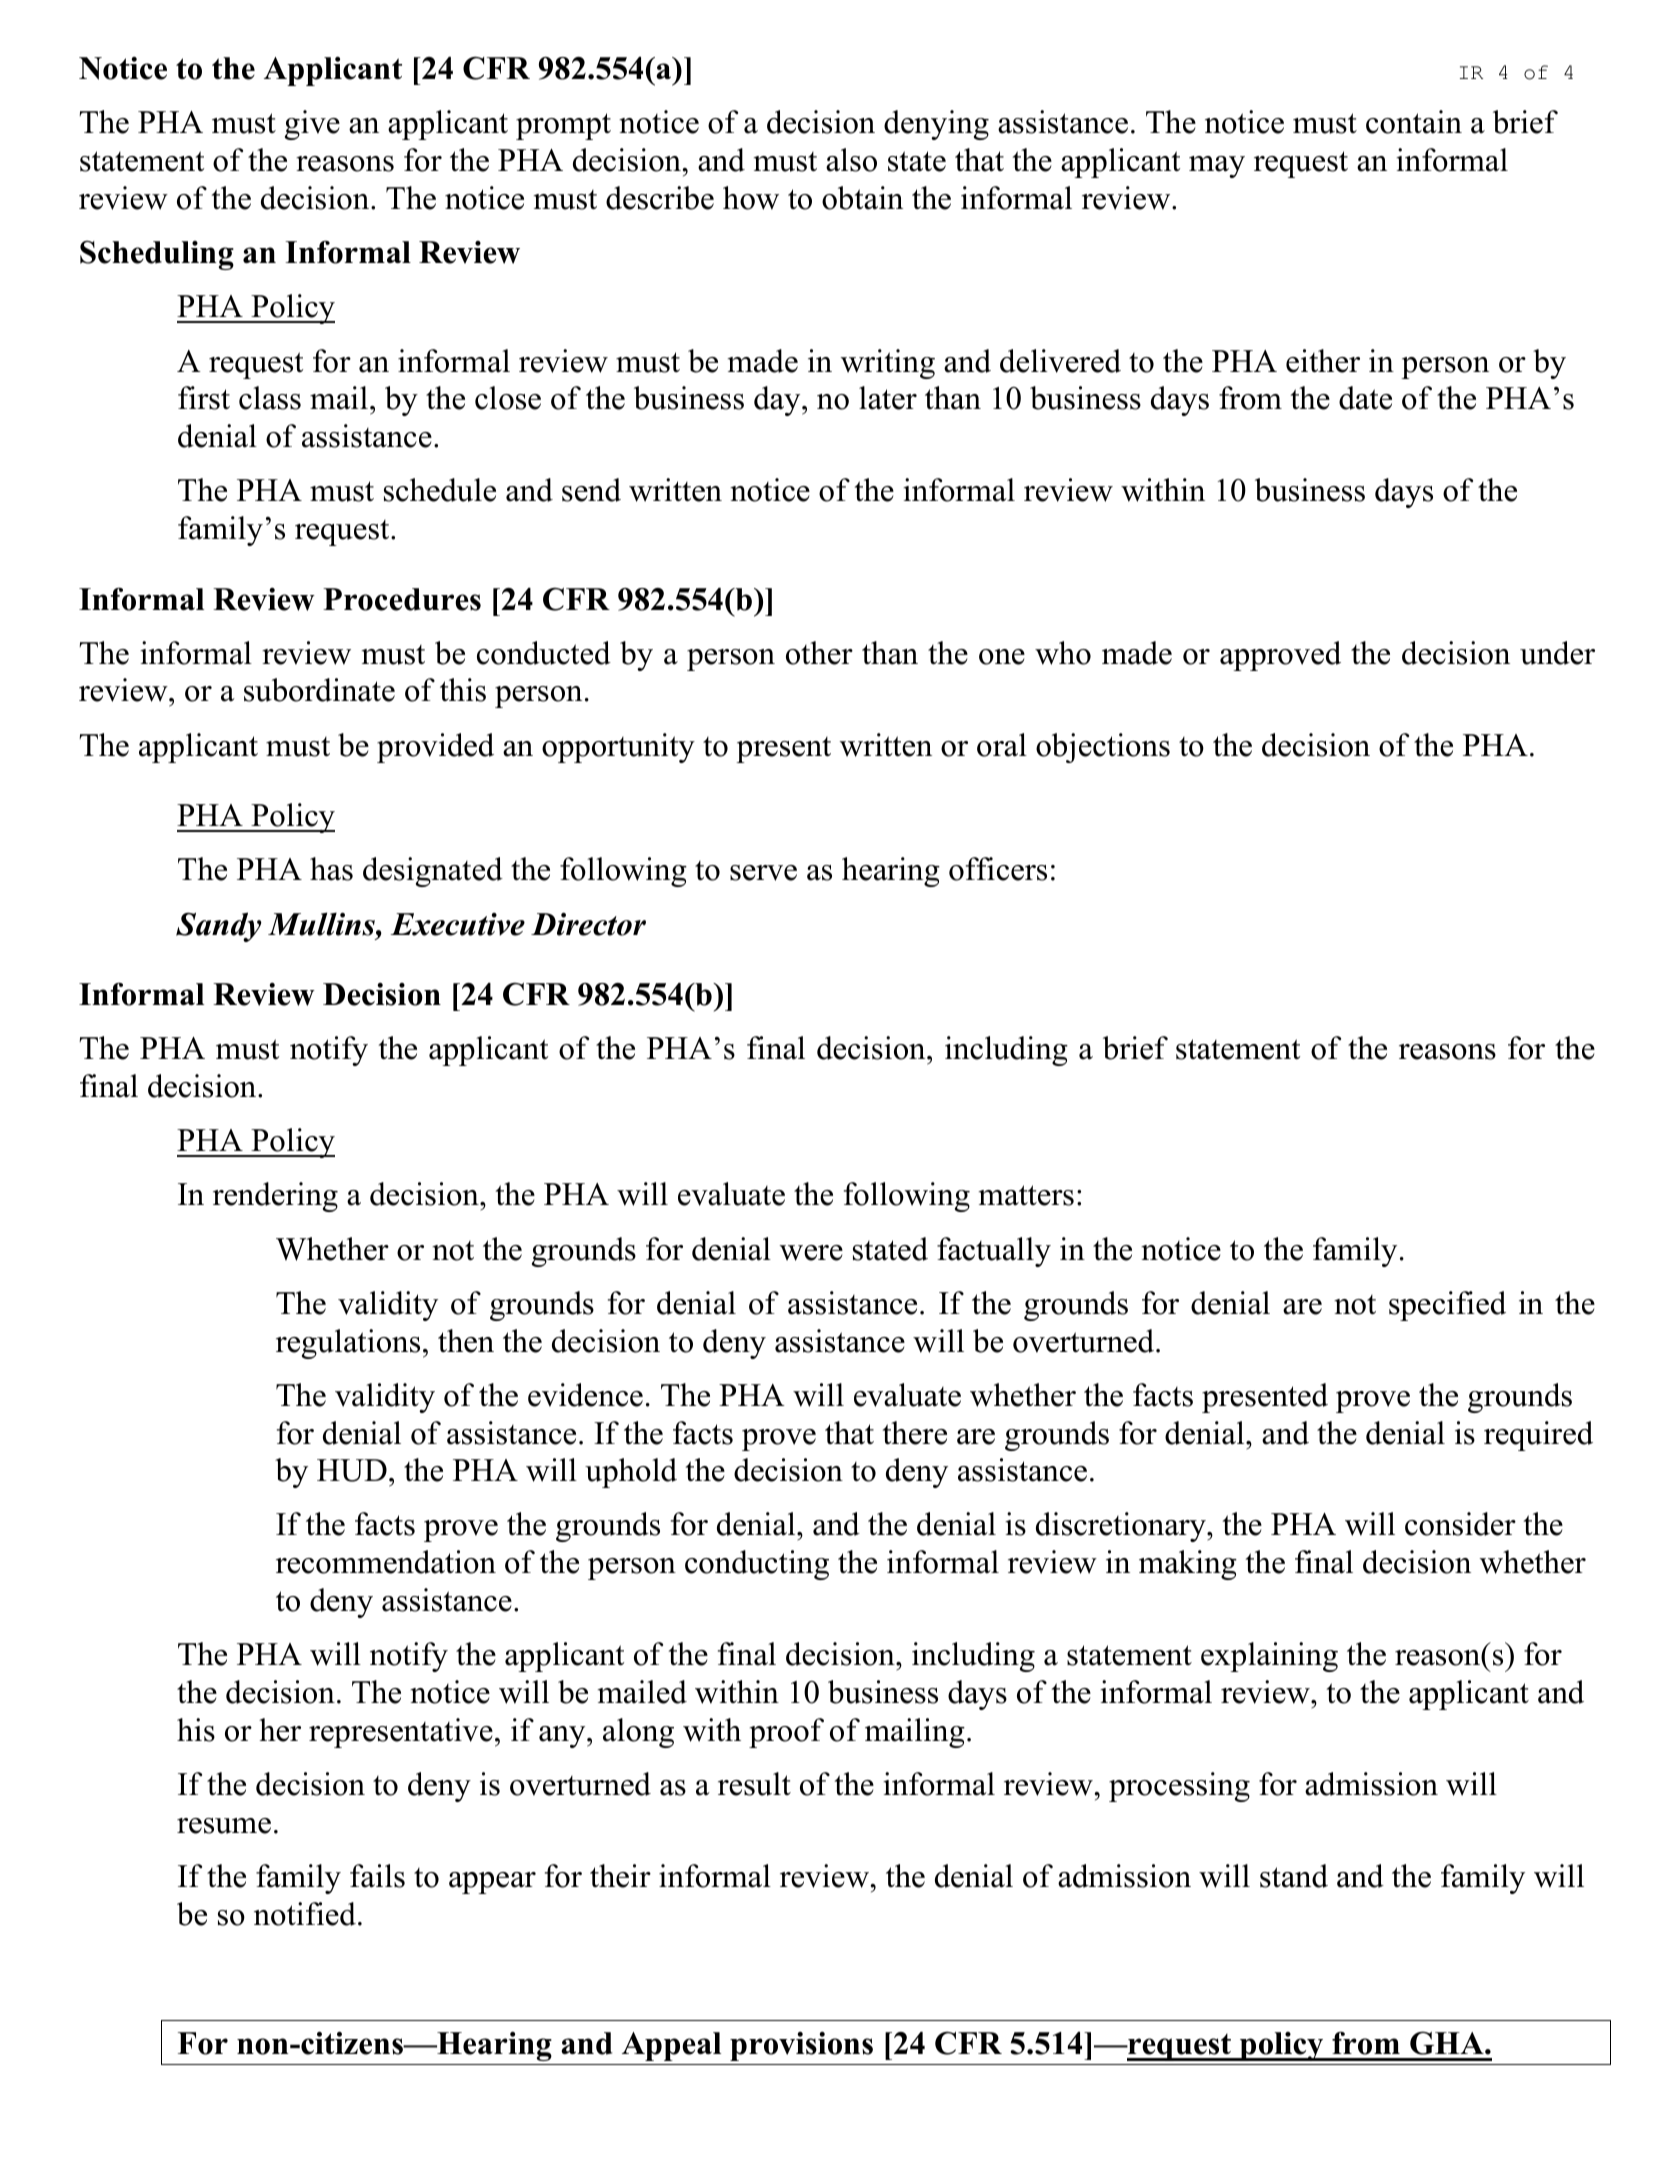  Describe the element at coordinates (1269, 1657) in the screenshot. I see `explaining` at that location.
